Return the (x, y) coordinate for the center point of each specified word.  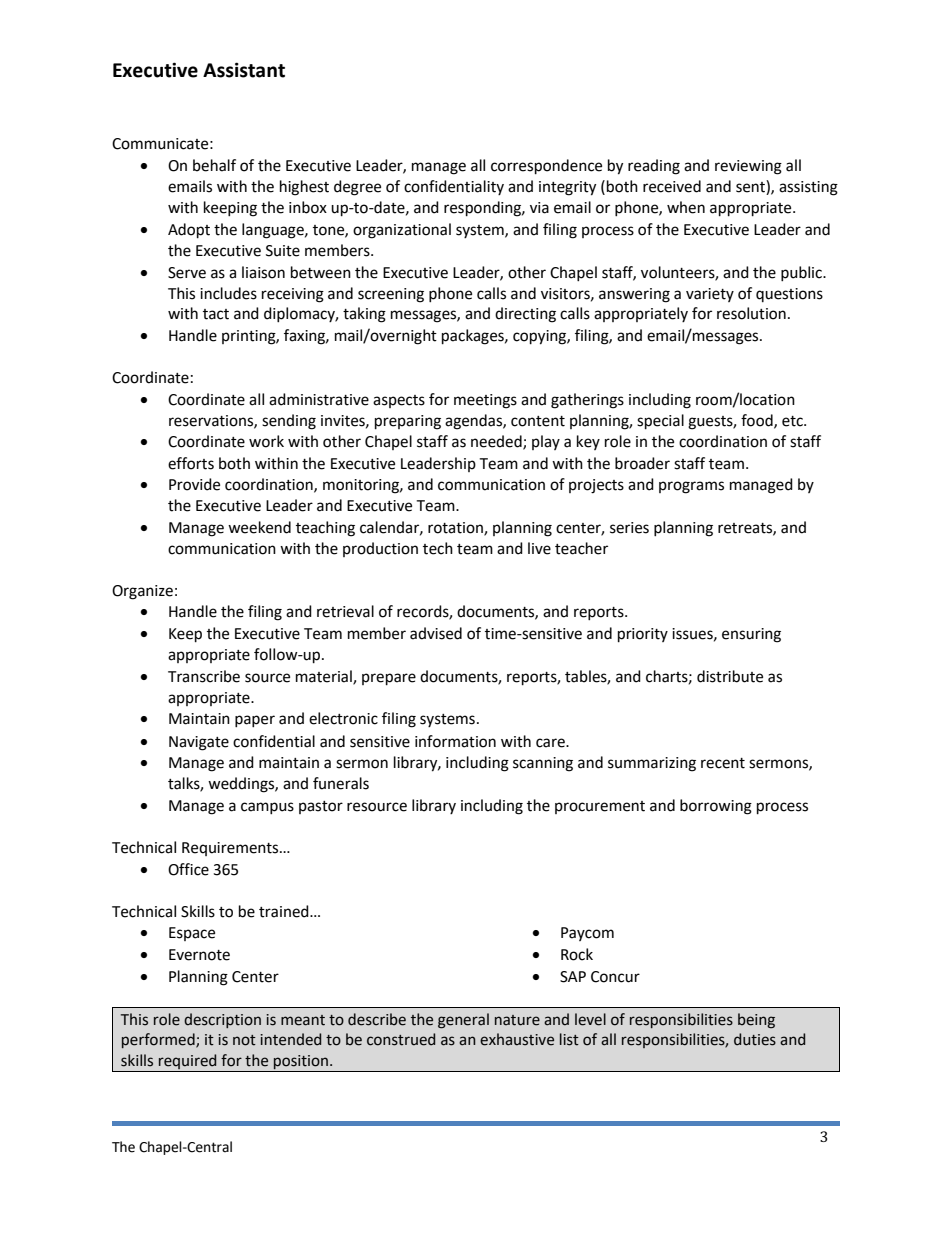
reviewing (748, 167)
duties (755, 1039)
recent (723, 763)
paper (255, 721)
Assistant (244, 70)
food (758, 421)
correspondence (546, 167)
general (463, 1021)
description (222, 1020)
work (266, 441)
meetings (485, 401)
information (455, 741)
